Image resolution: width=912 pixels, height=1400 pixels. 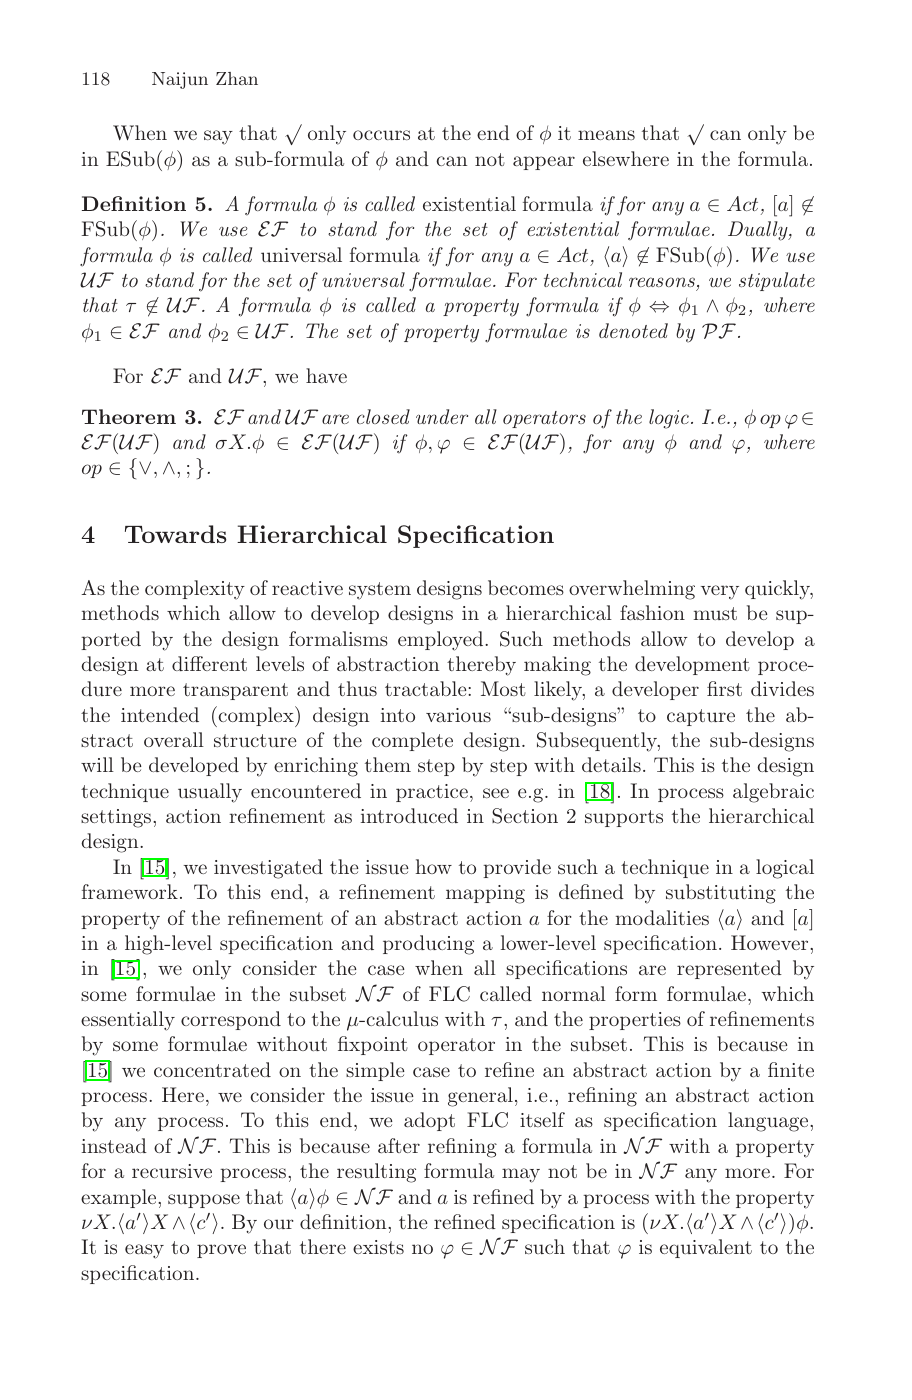 What do you see at coordinates (428, 945) in the page?
I see `producing` at bounding box center [428, 945].
